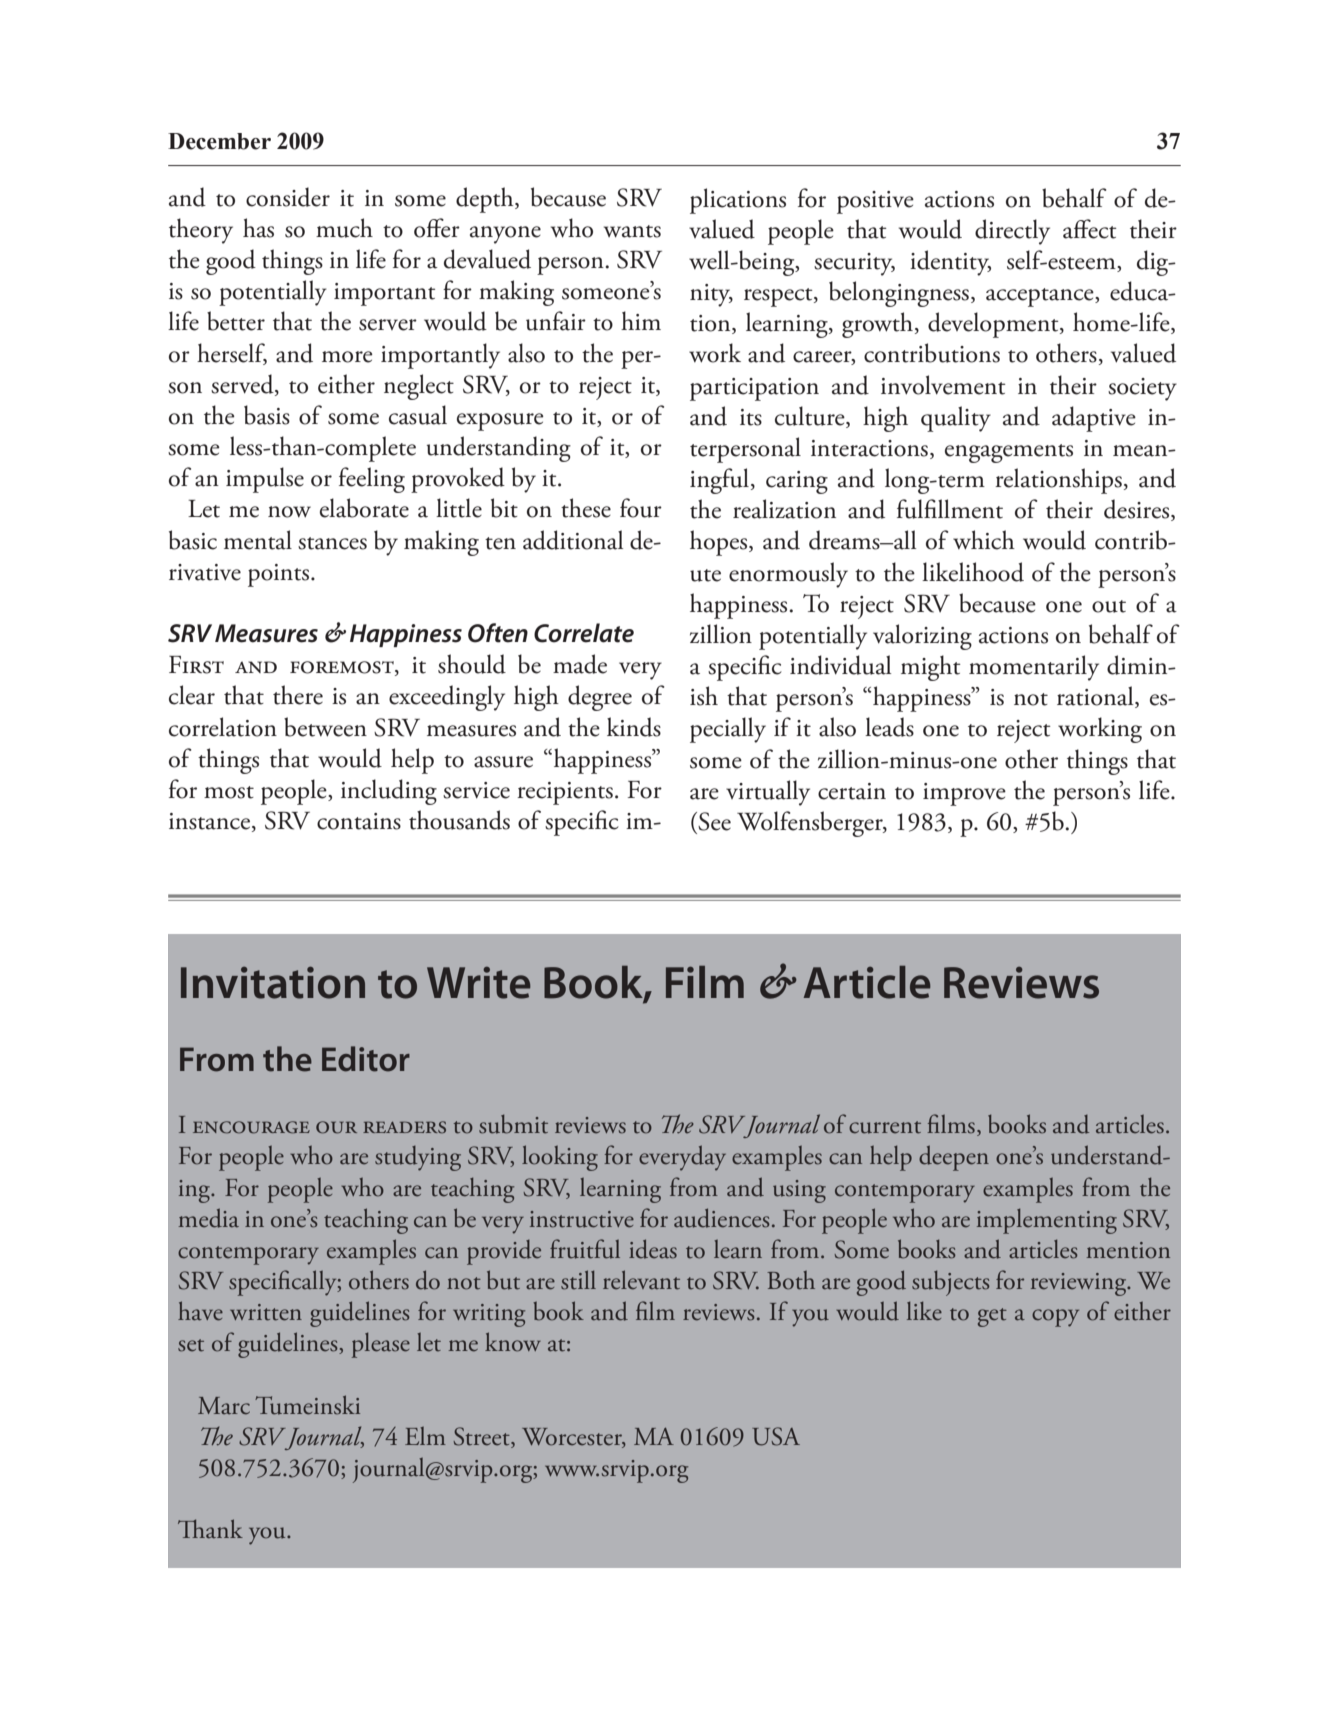  What do you see at coordinates (714, 821) in the screenshot?
I see `See` at bounding box center [714, 821].
